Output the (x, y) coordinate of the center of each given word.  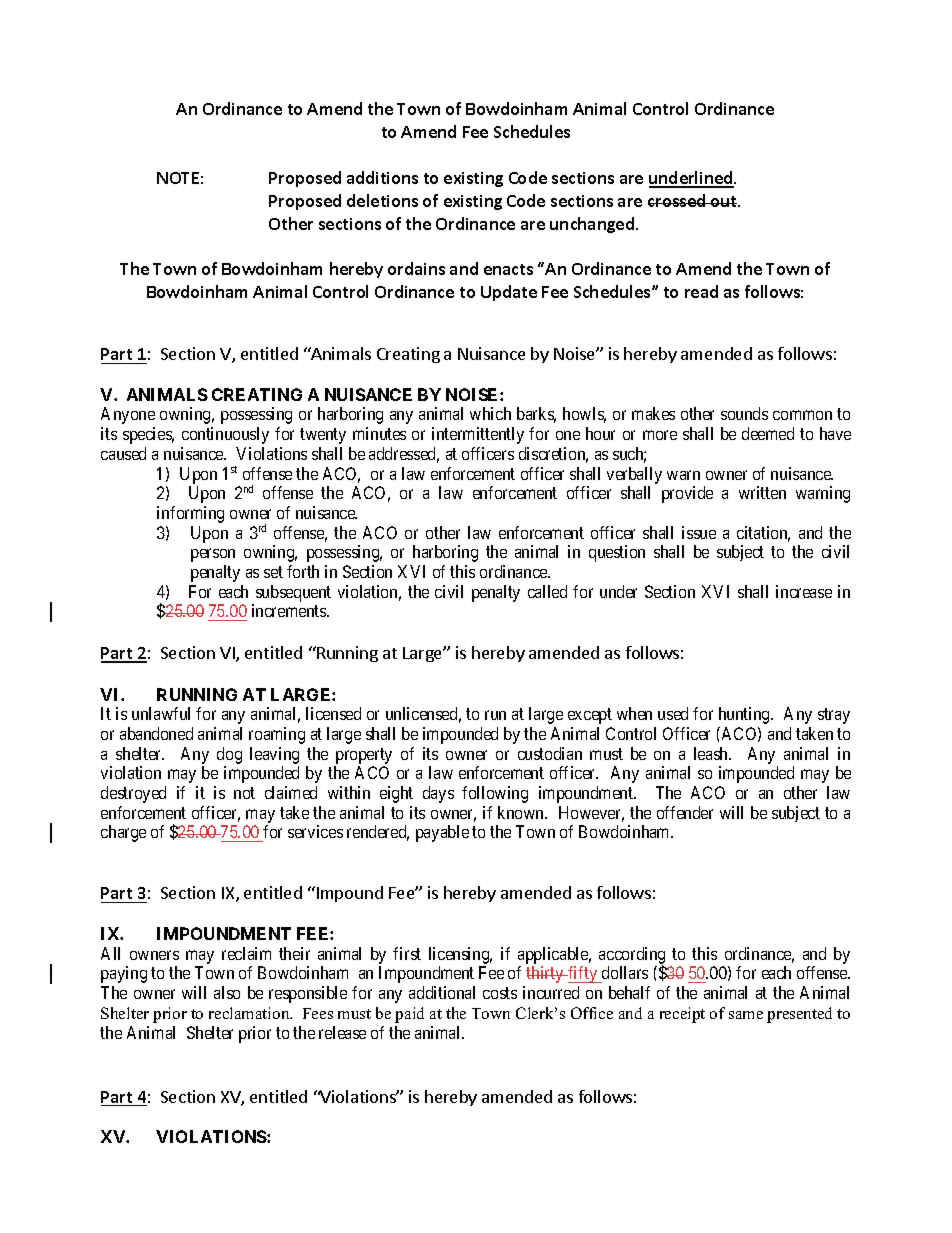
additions (382, 177)
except (590, 716)
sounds (744, 413)
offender (685, 812)
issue (699, 532)
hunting (745, 715)
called (547, 591)
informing (190, 514)
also (227, 992)
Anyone (128, 415)
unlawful (161, 713)
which (490, 413)
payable (442, 833)
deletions (382, 200)
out (724, 201)
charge (123, 833)
